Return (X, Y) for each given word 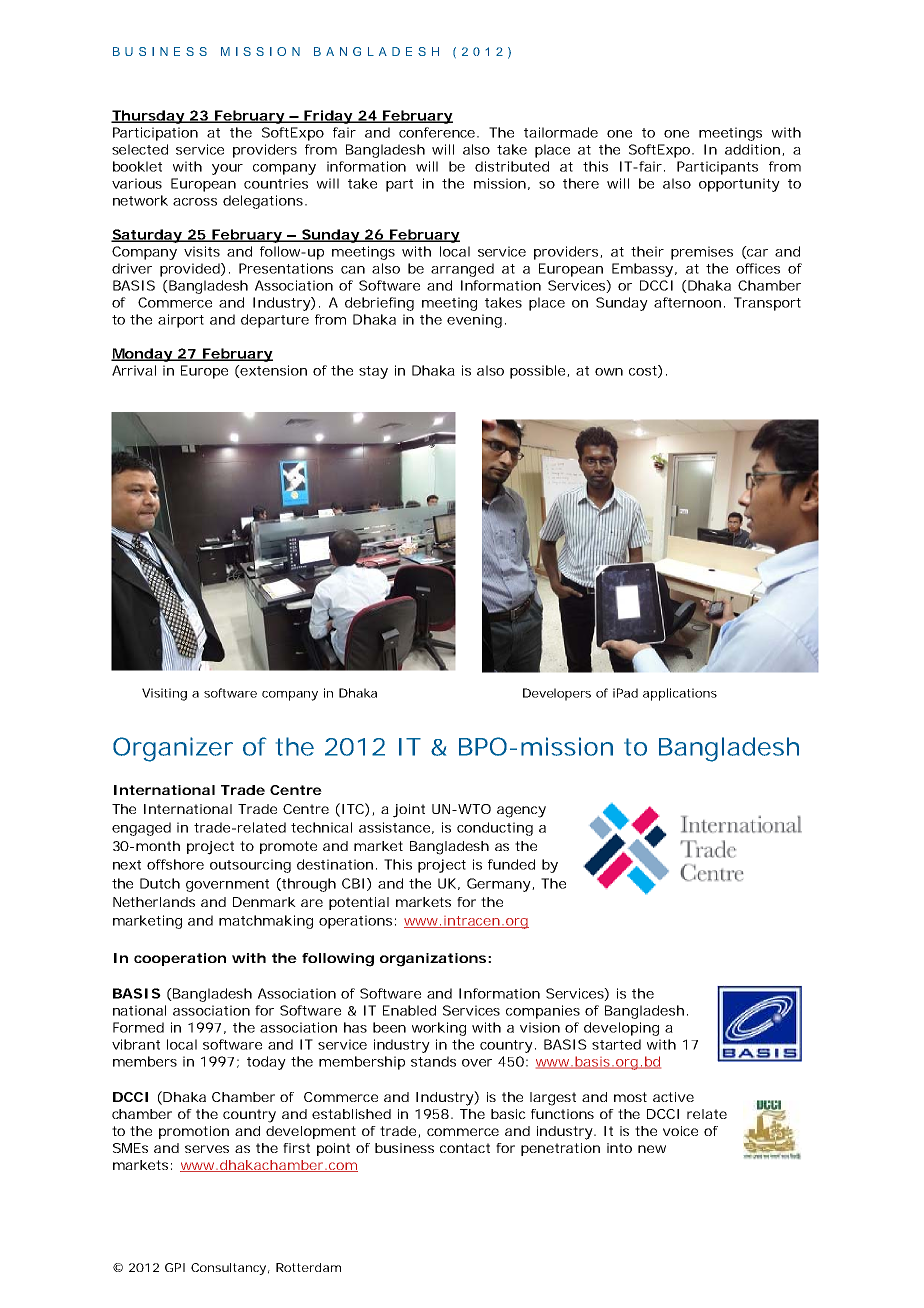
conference (437, 132)
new (652, 1149)
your (227, 169)
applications (680, 694)
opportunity (739, 185)
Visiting (164, 694)
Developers (557, 694)
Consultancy (228, 1269)
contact (465, 1148)
